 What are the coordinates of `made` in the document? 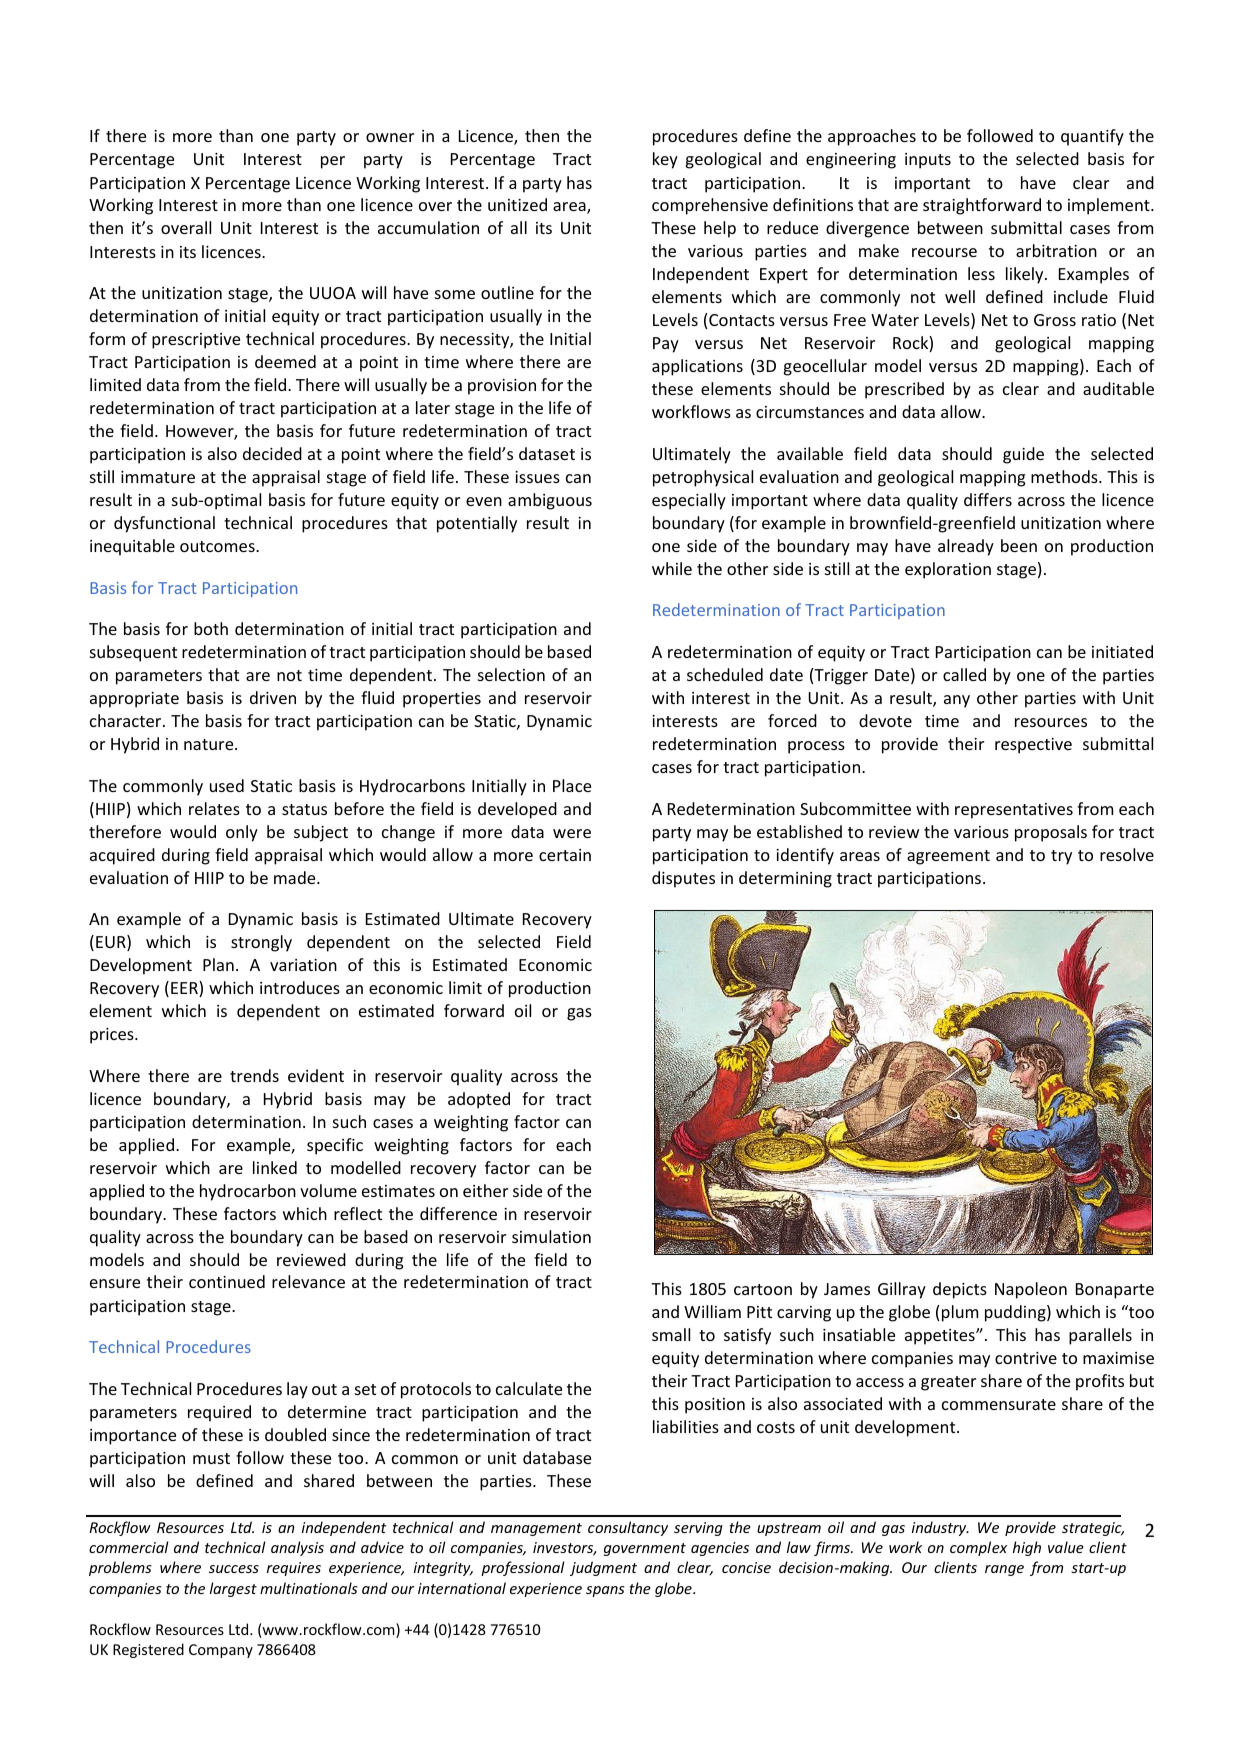 It's located at (296, 877).
